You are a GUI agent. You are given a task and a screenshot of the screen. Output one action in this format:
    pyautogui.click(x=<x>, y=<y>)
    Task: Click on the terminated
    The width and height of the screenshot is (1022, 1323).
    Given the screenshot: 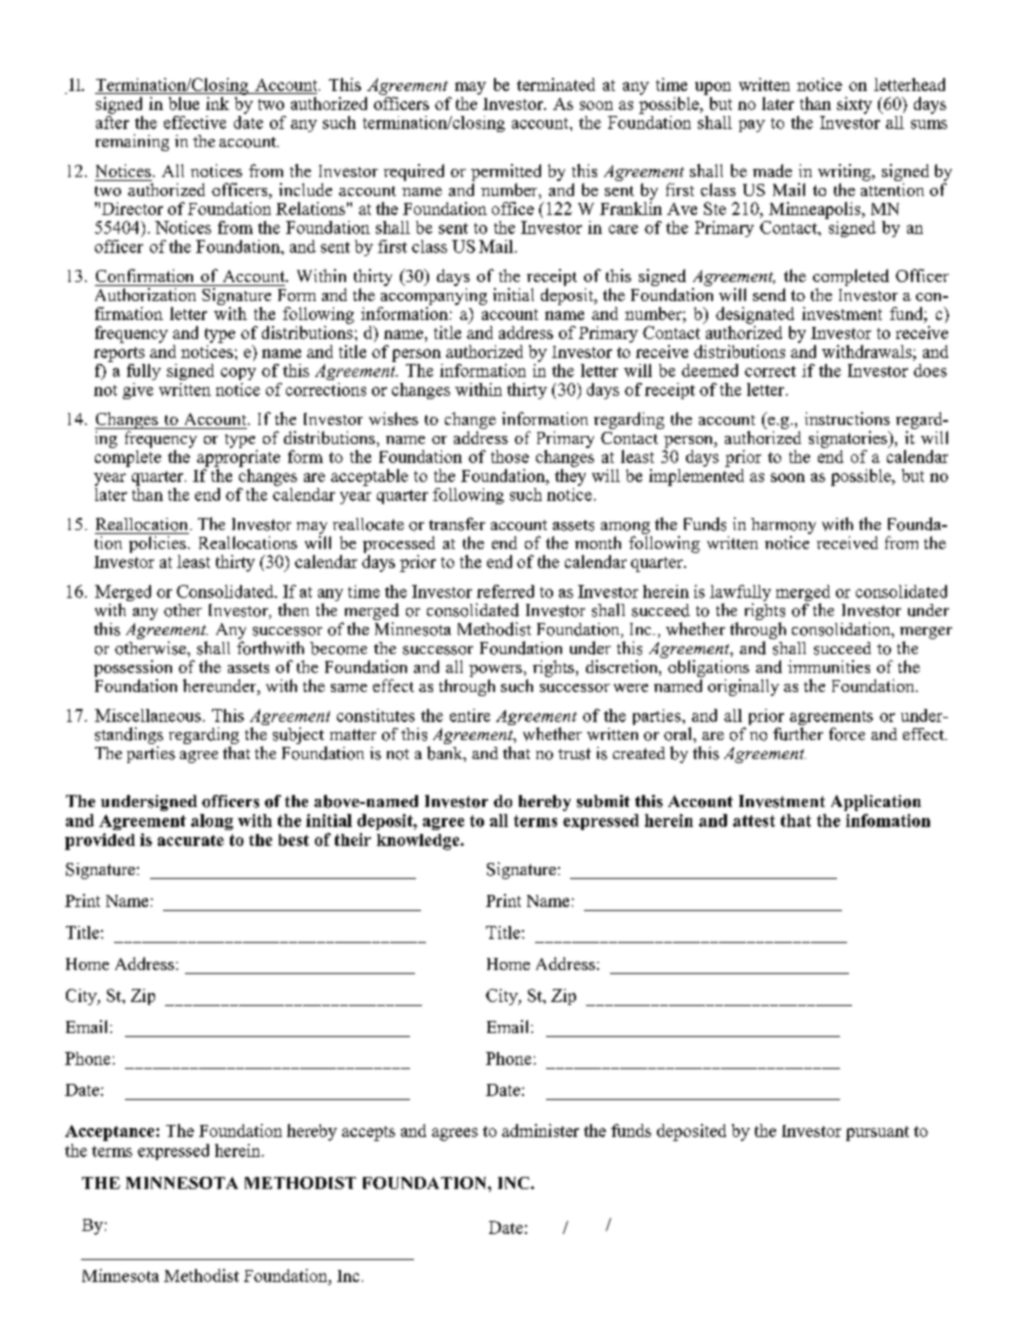 What is the action you would take?
    pyautogui.click(x=556, y=84)
